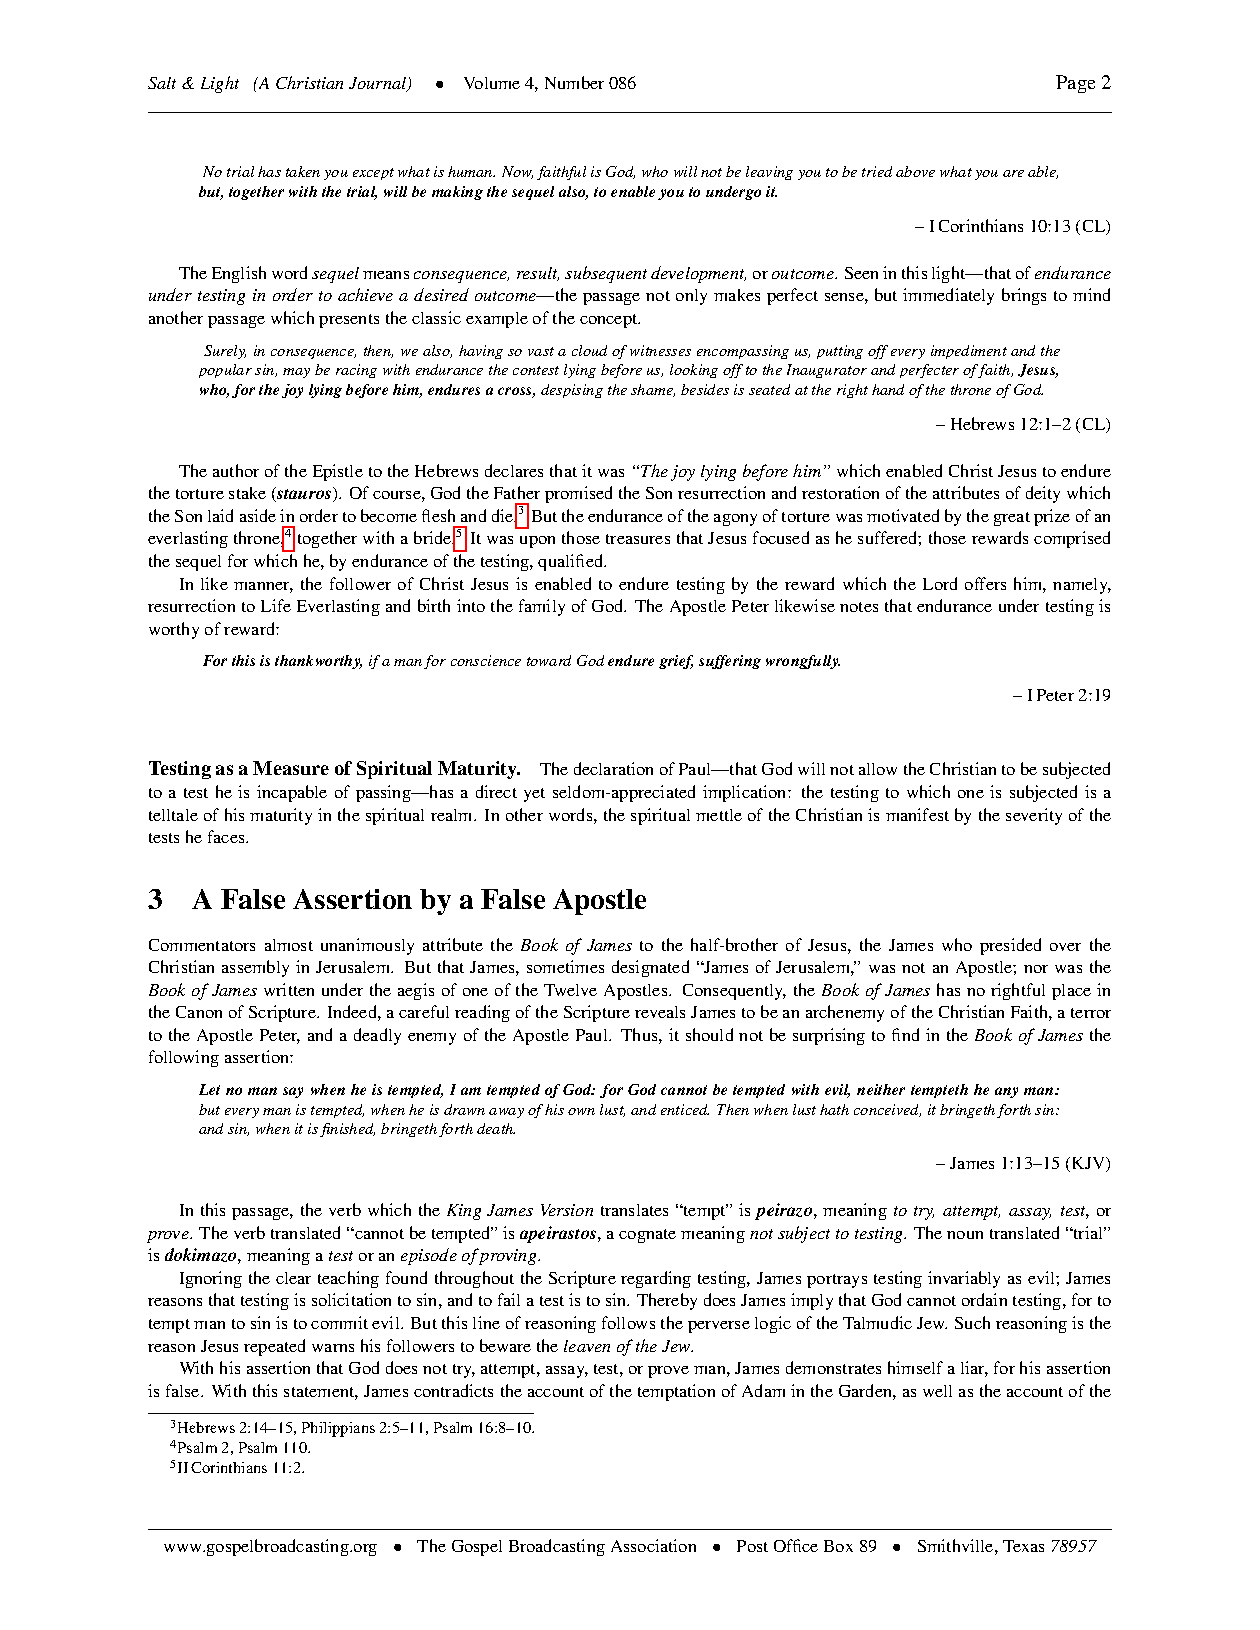 The width and height of the image is (1260, 1630). Describe the element at coordinates (338, 1429) in the image. I see `Philippians` at that location.
